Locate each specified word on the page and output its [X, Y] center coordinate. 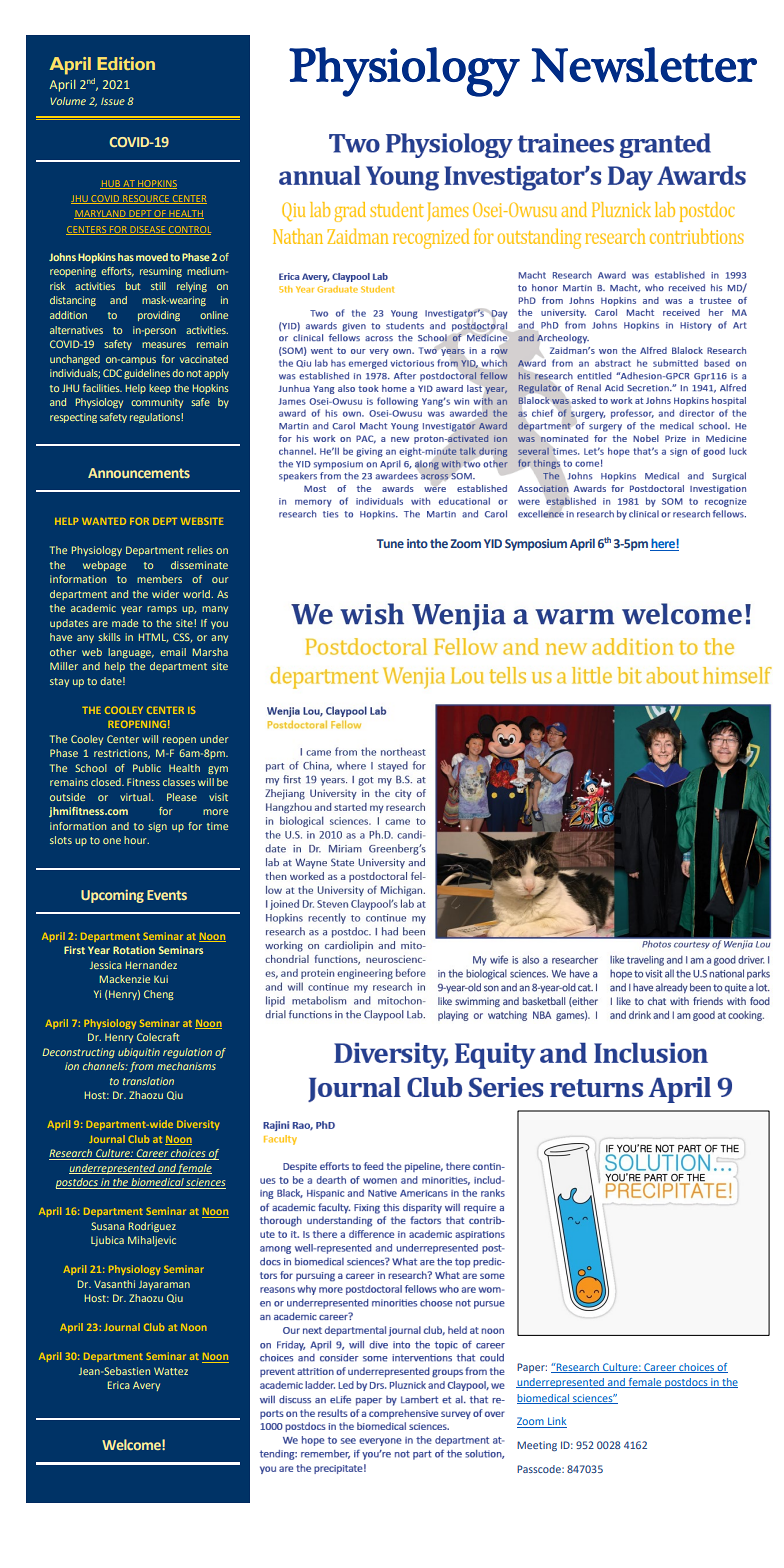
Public [147, 768]
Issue [113, 101]
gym [218, 770]
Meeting [537, 1446]
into [417, 543]
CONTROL [189, 230]
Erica [119, 1385]
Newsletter [644, 65]
